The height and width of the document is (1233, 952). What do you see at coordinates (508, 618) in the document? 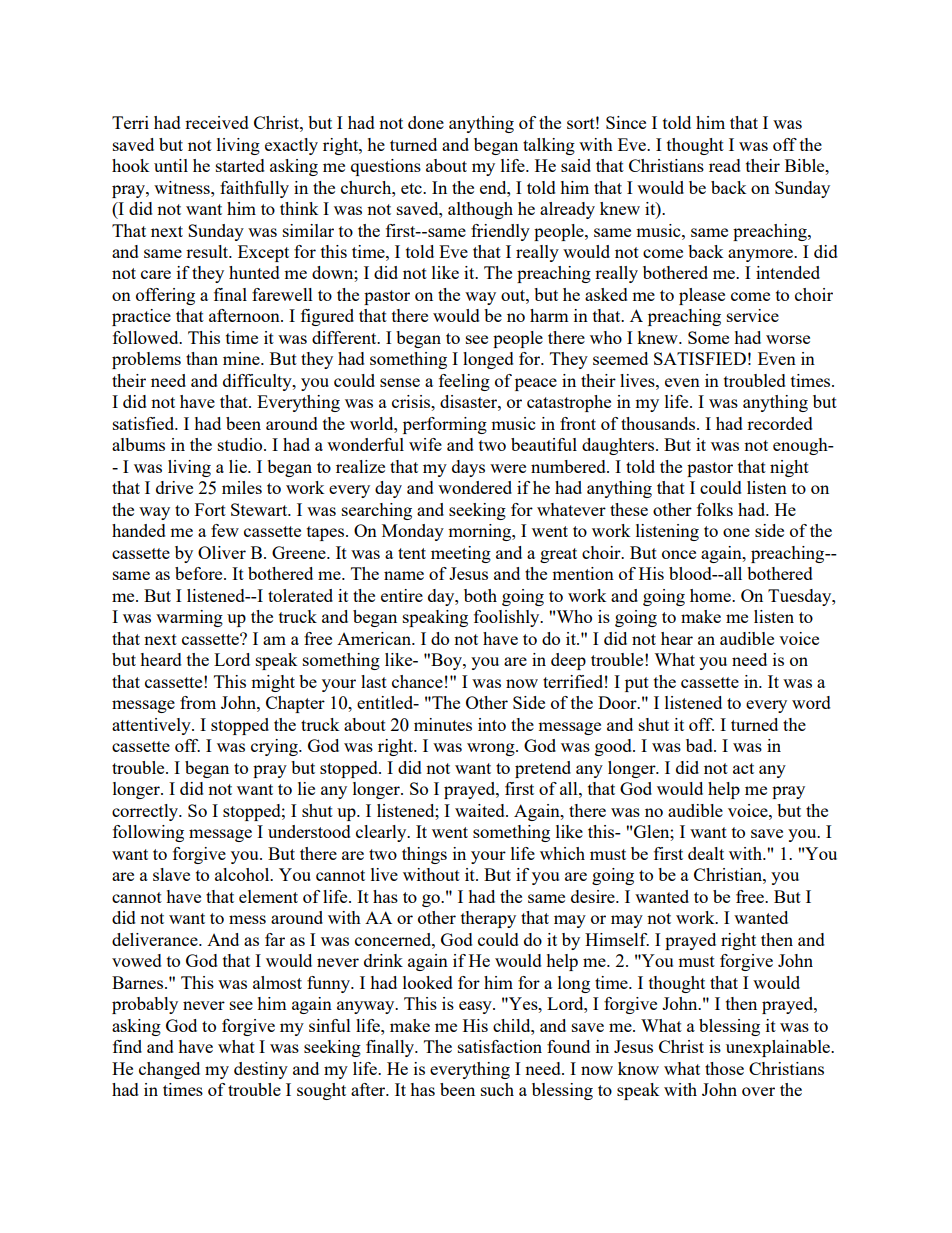
I see `foolishly` at bounding box center [508, 618].
